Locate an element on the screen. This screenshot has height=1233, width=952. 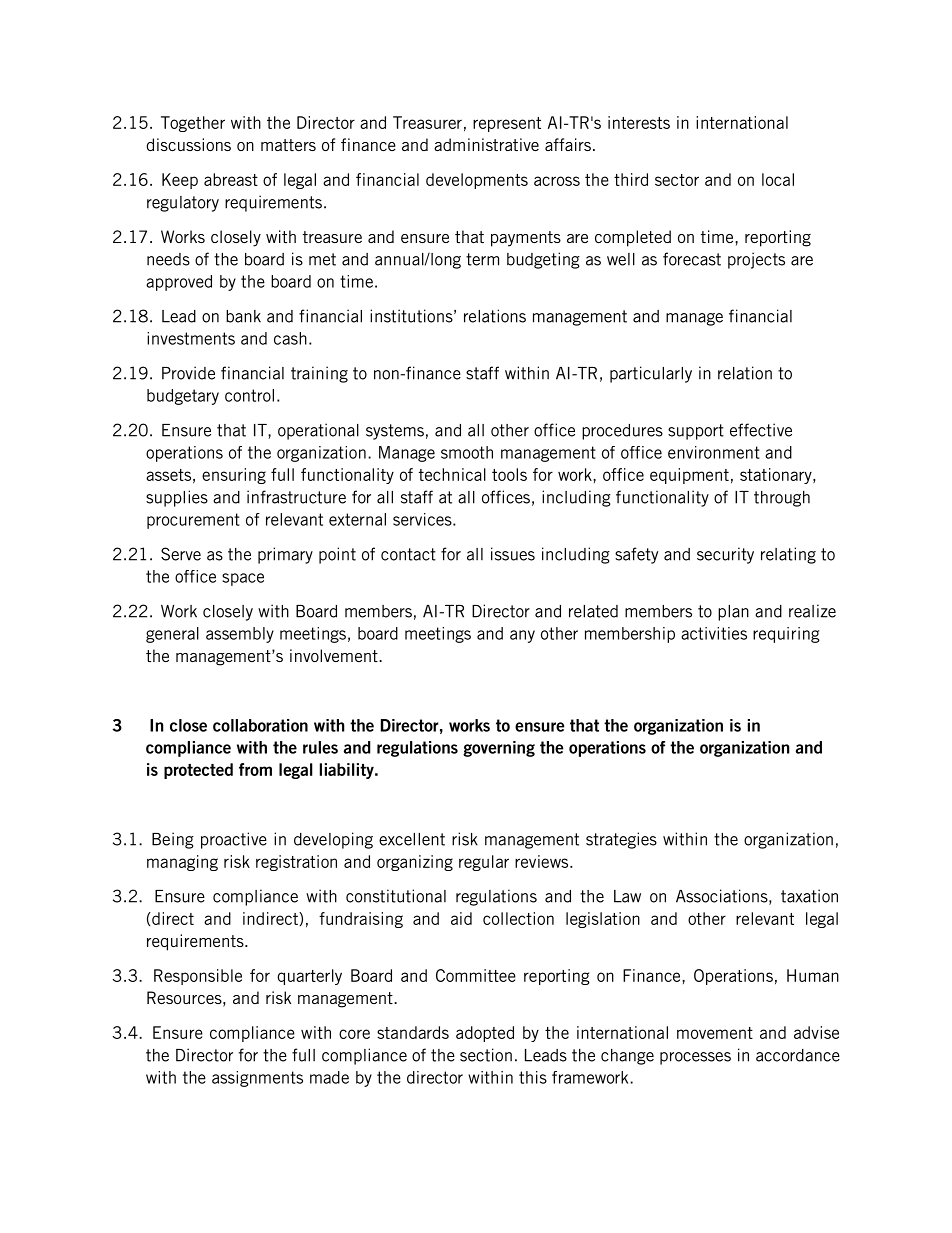
ensuring is located at coordinates (234, 476).
